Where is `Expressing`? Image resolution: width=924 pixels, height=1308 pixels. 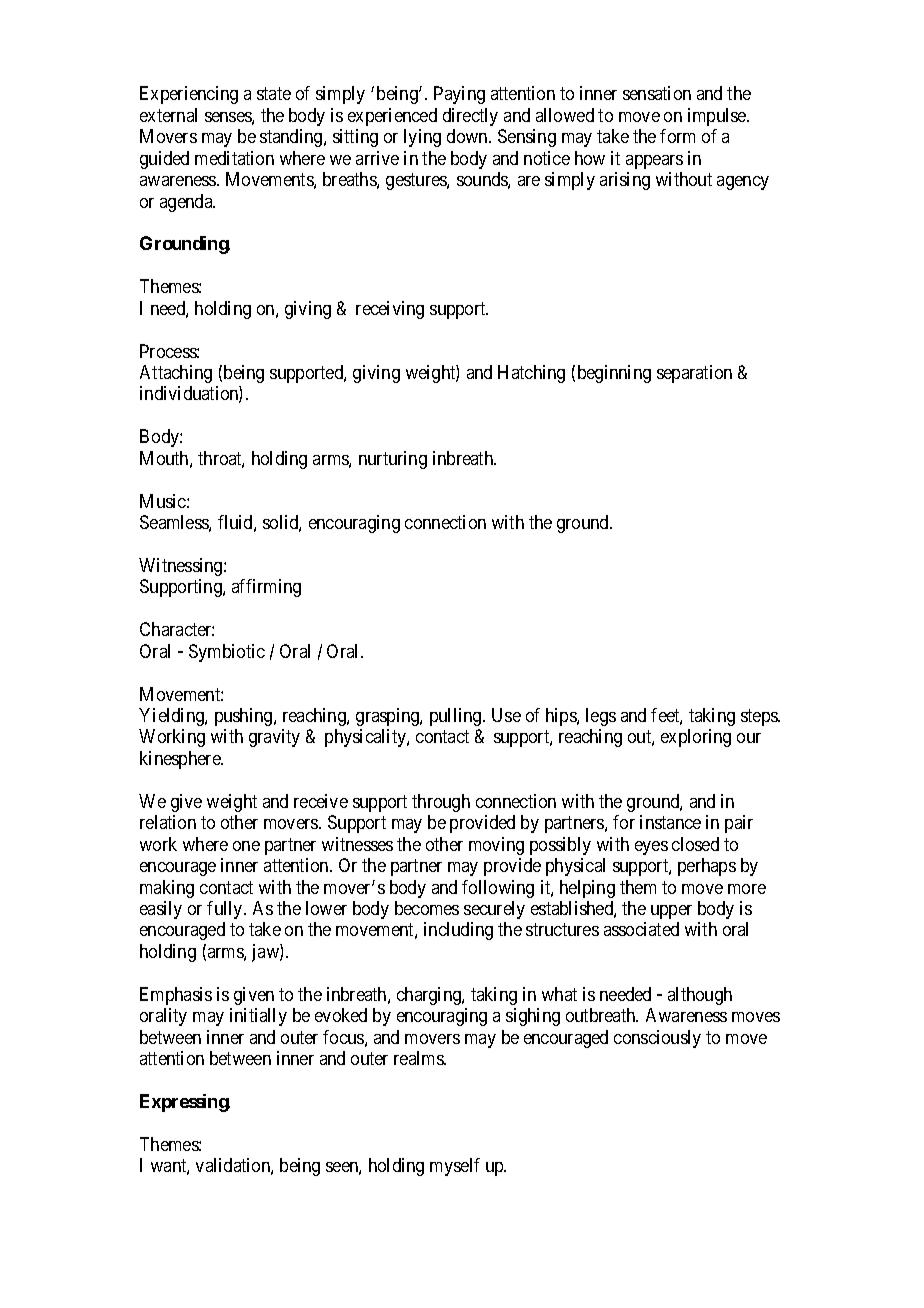
Expressing is located at coordinates (185, 1103).
